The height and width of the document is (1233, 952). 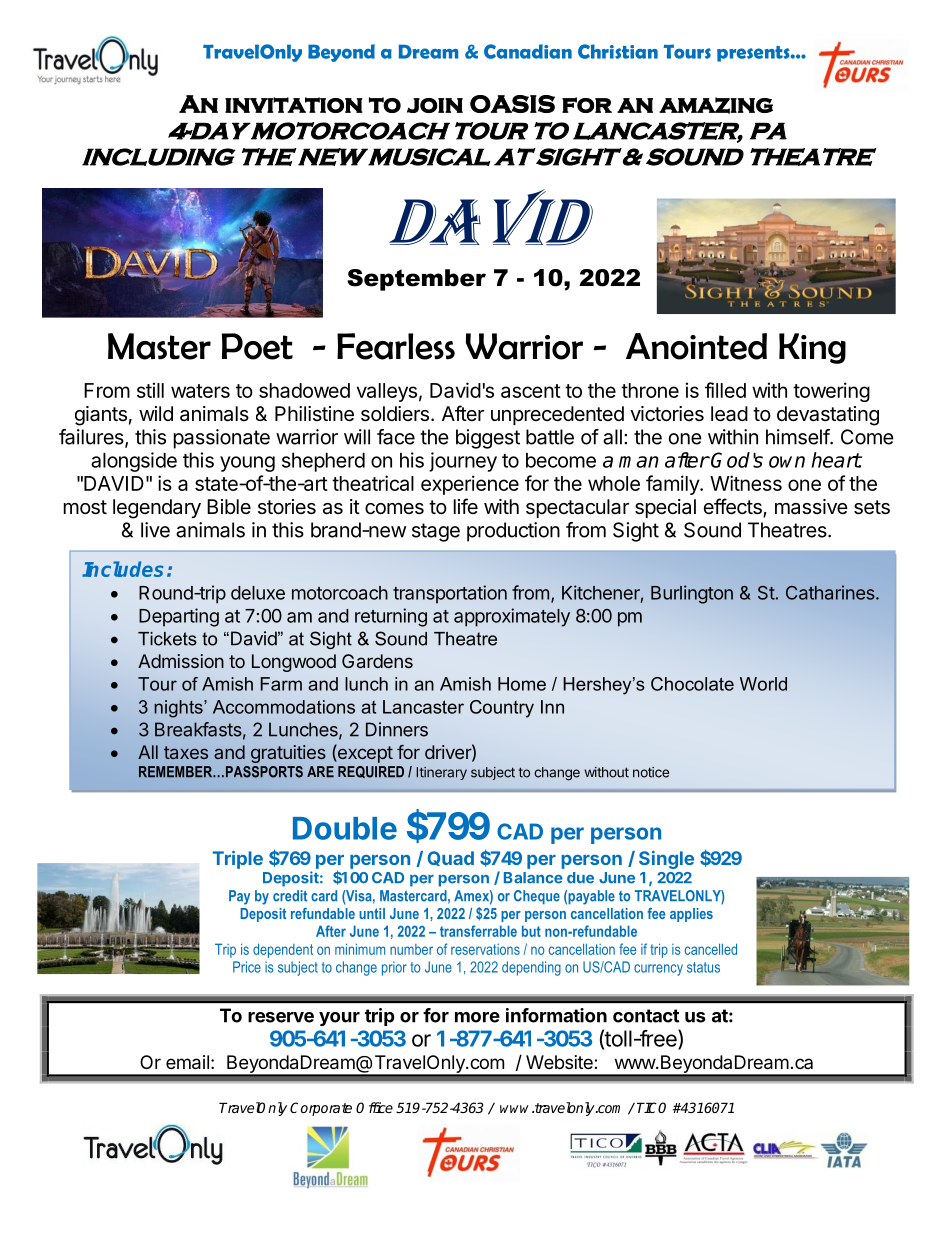 I want to click on wild, so click(x=156, y=413).
